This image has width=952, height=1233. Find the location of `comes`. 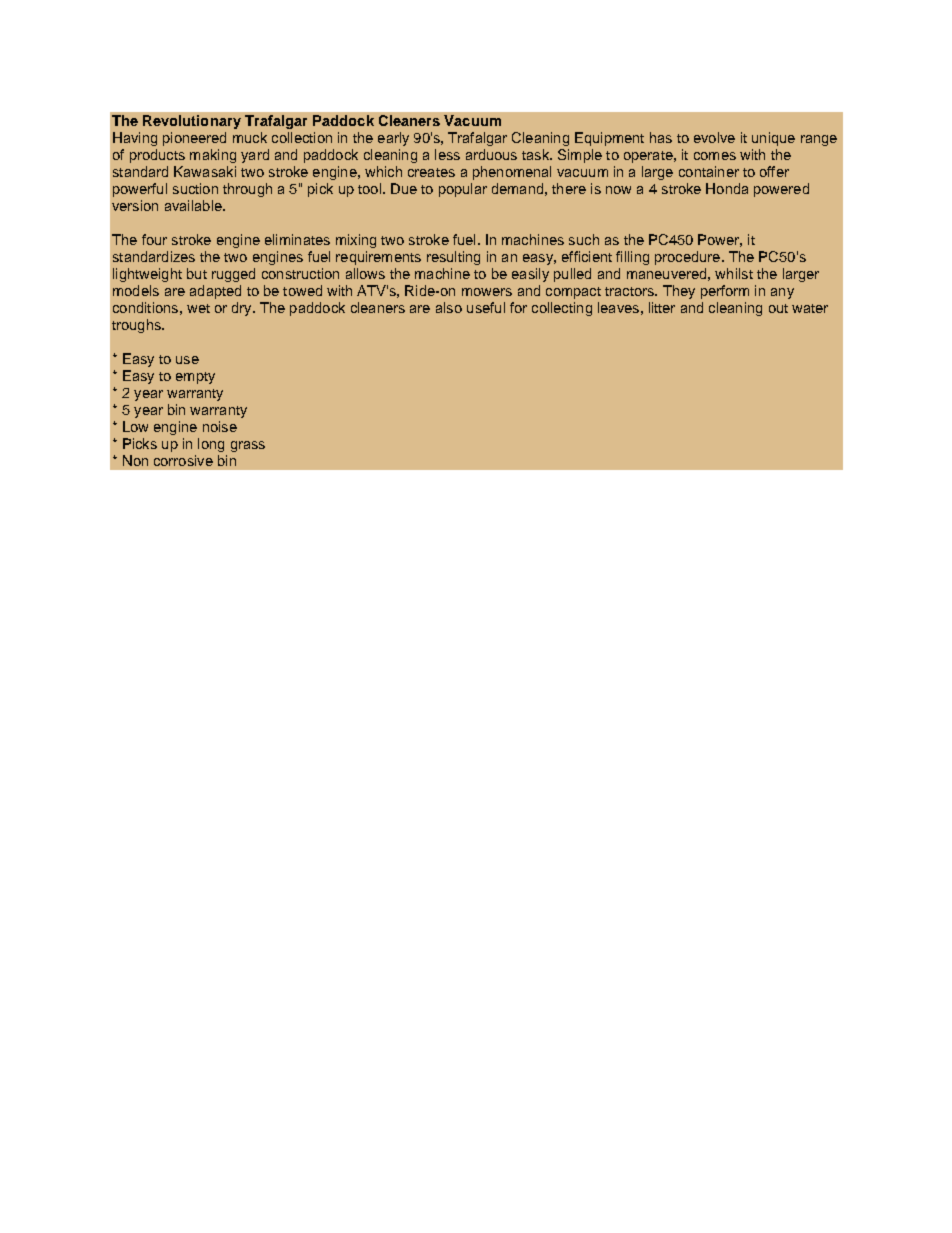

comes is located at coordinates (715, 156).
